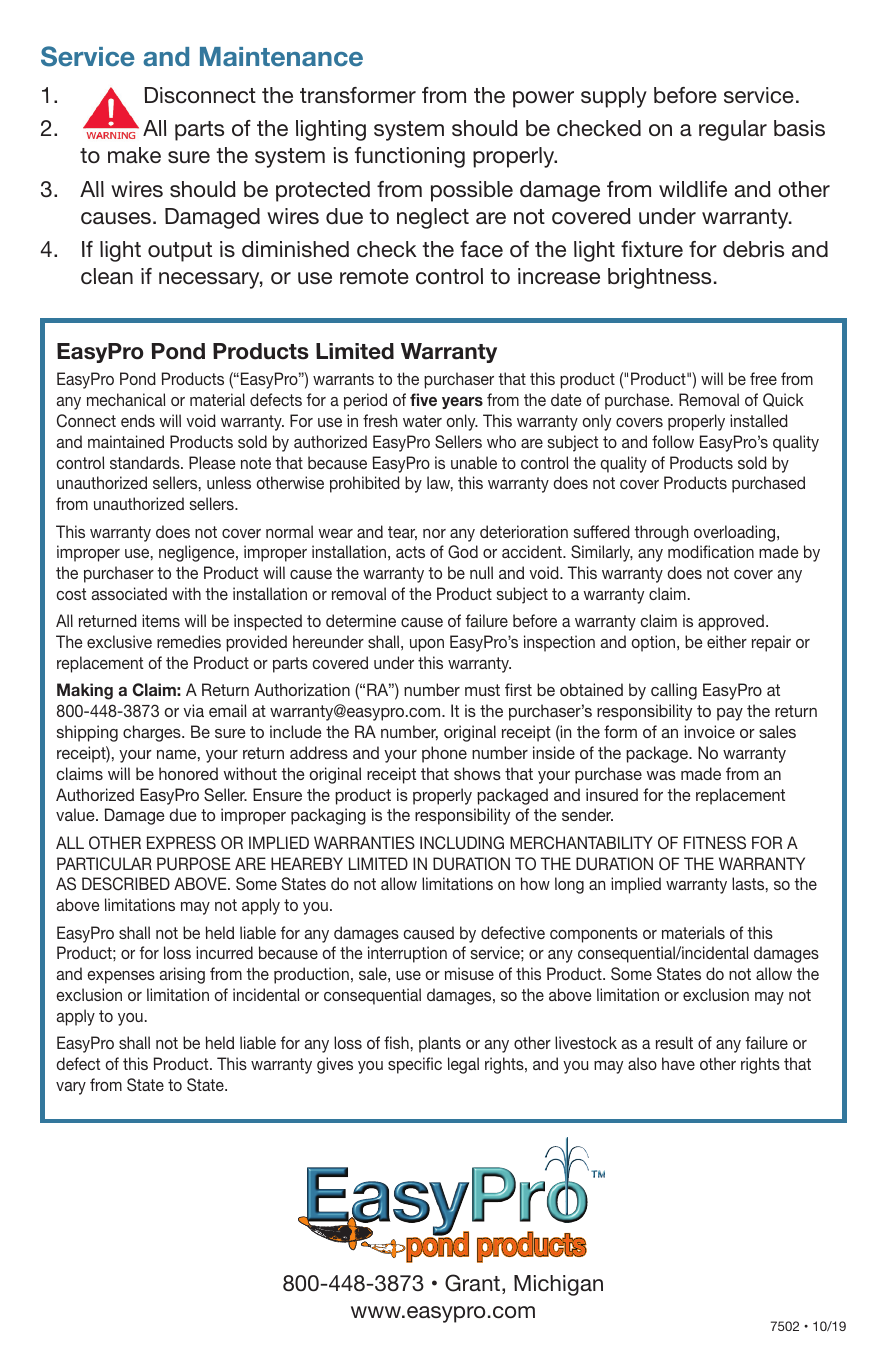 The height and width of the screenshot is (1372, 887). Describe the element at coordinates (558, 1285) in the screenshot. I see `Michigan` at that location.
